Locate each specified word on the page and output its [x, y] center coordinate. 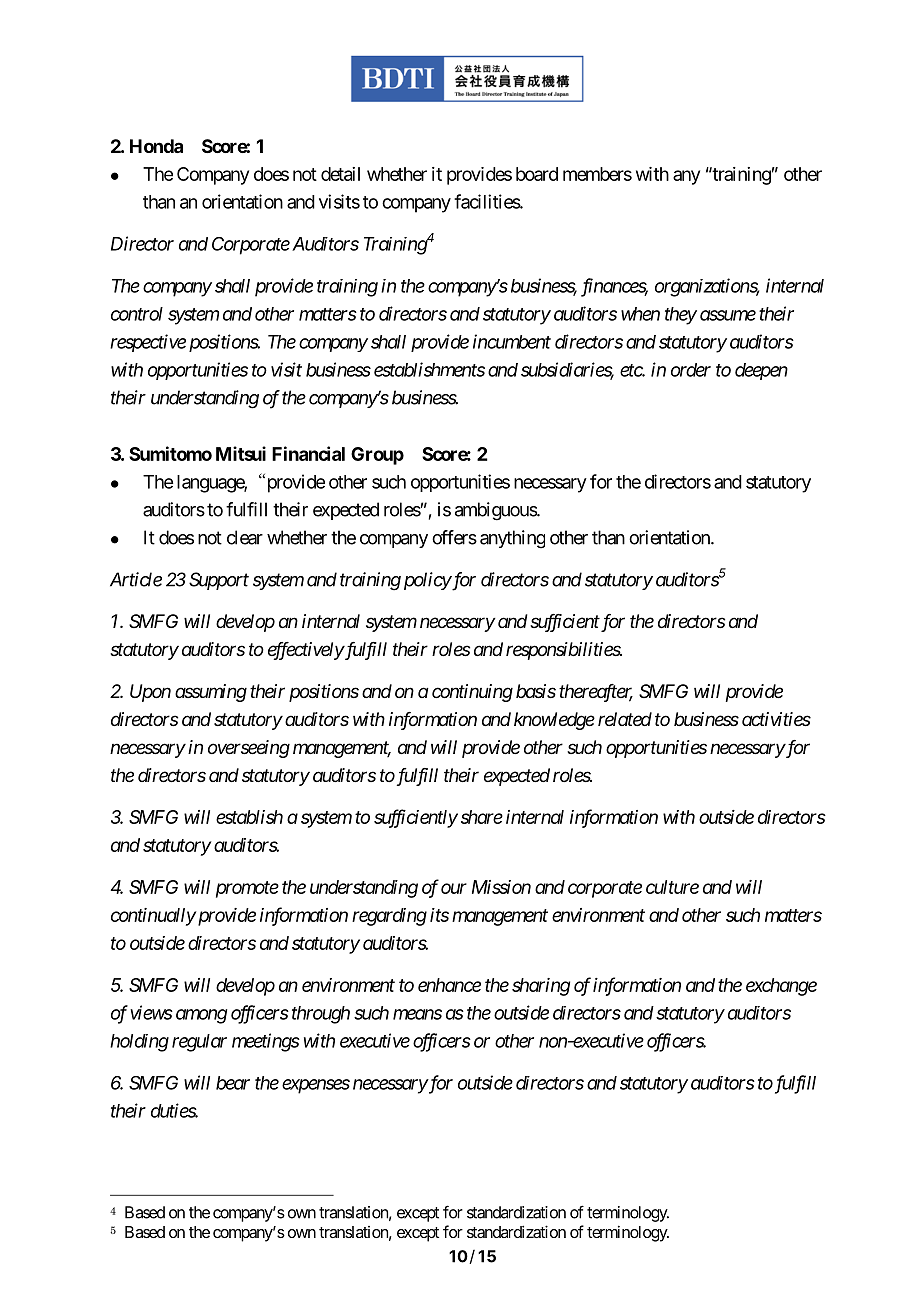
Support [219, 581]
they [681, 316]
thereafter [596, 693]
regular [199, 1043]
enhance [449, 985]
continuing [472, 693]
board [537, 174]
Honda [156, 146]
